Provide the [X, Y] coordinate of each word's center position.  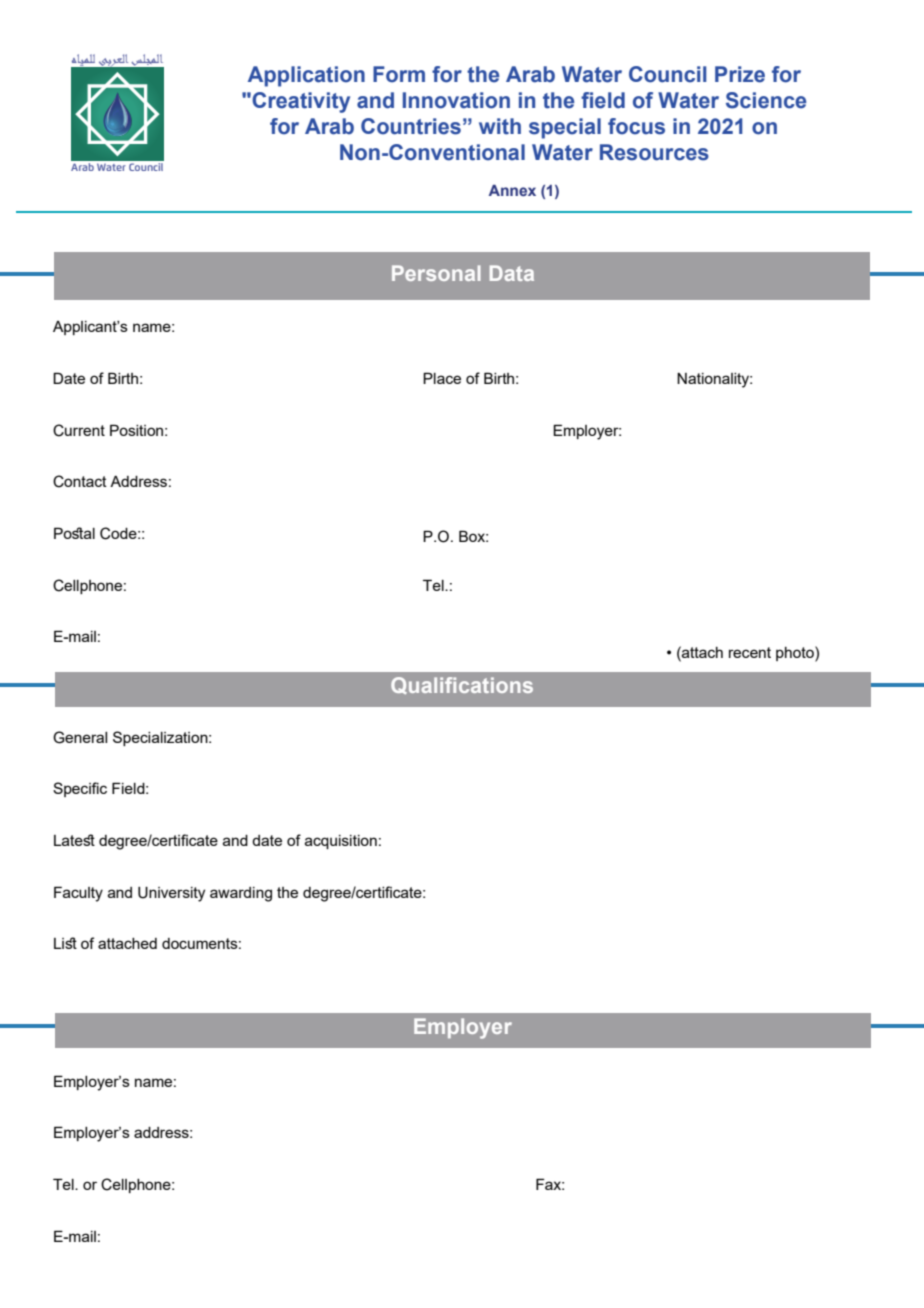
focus [636, 126]
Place [442, 378]
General [80, 737]
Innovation [456, 100]
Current [79, 430]
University [171, 894]
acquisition [341, 842]
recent [750, 652]
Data [512, 273]
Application [306, 76]
